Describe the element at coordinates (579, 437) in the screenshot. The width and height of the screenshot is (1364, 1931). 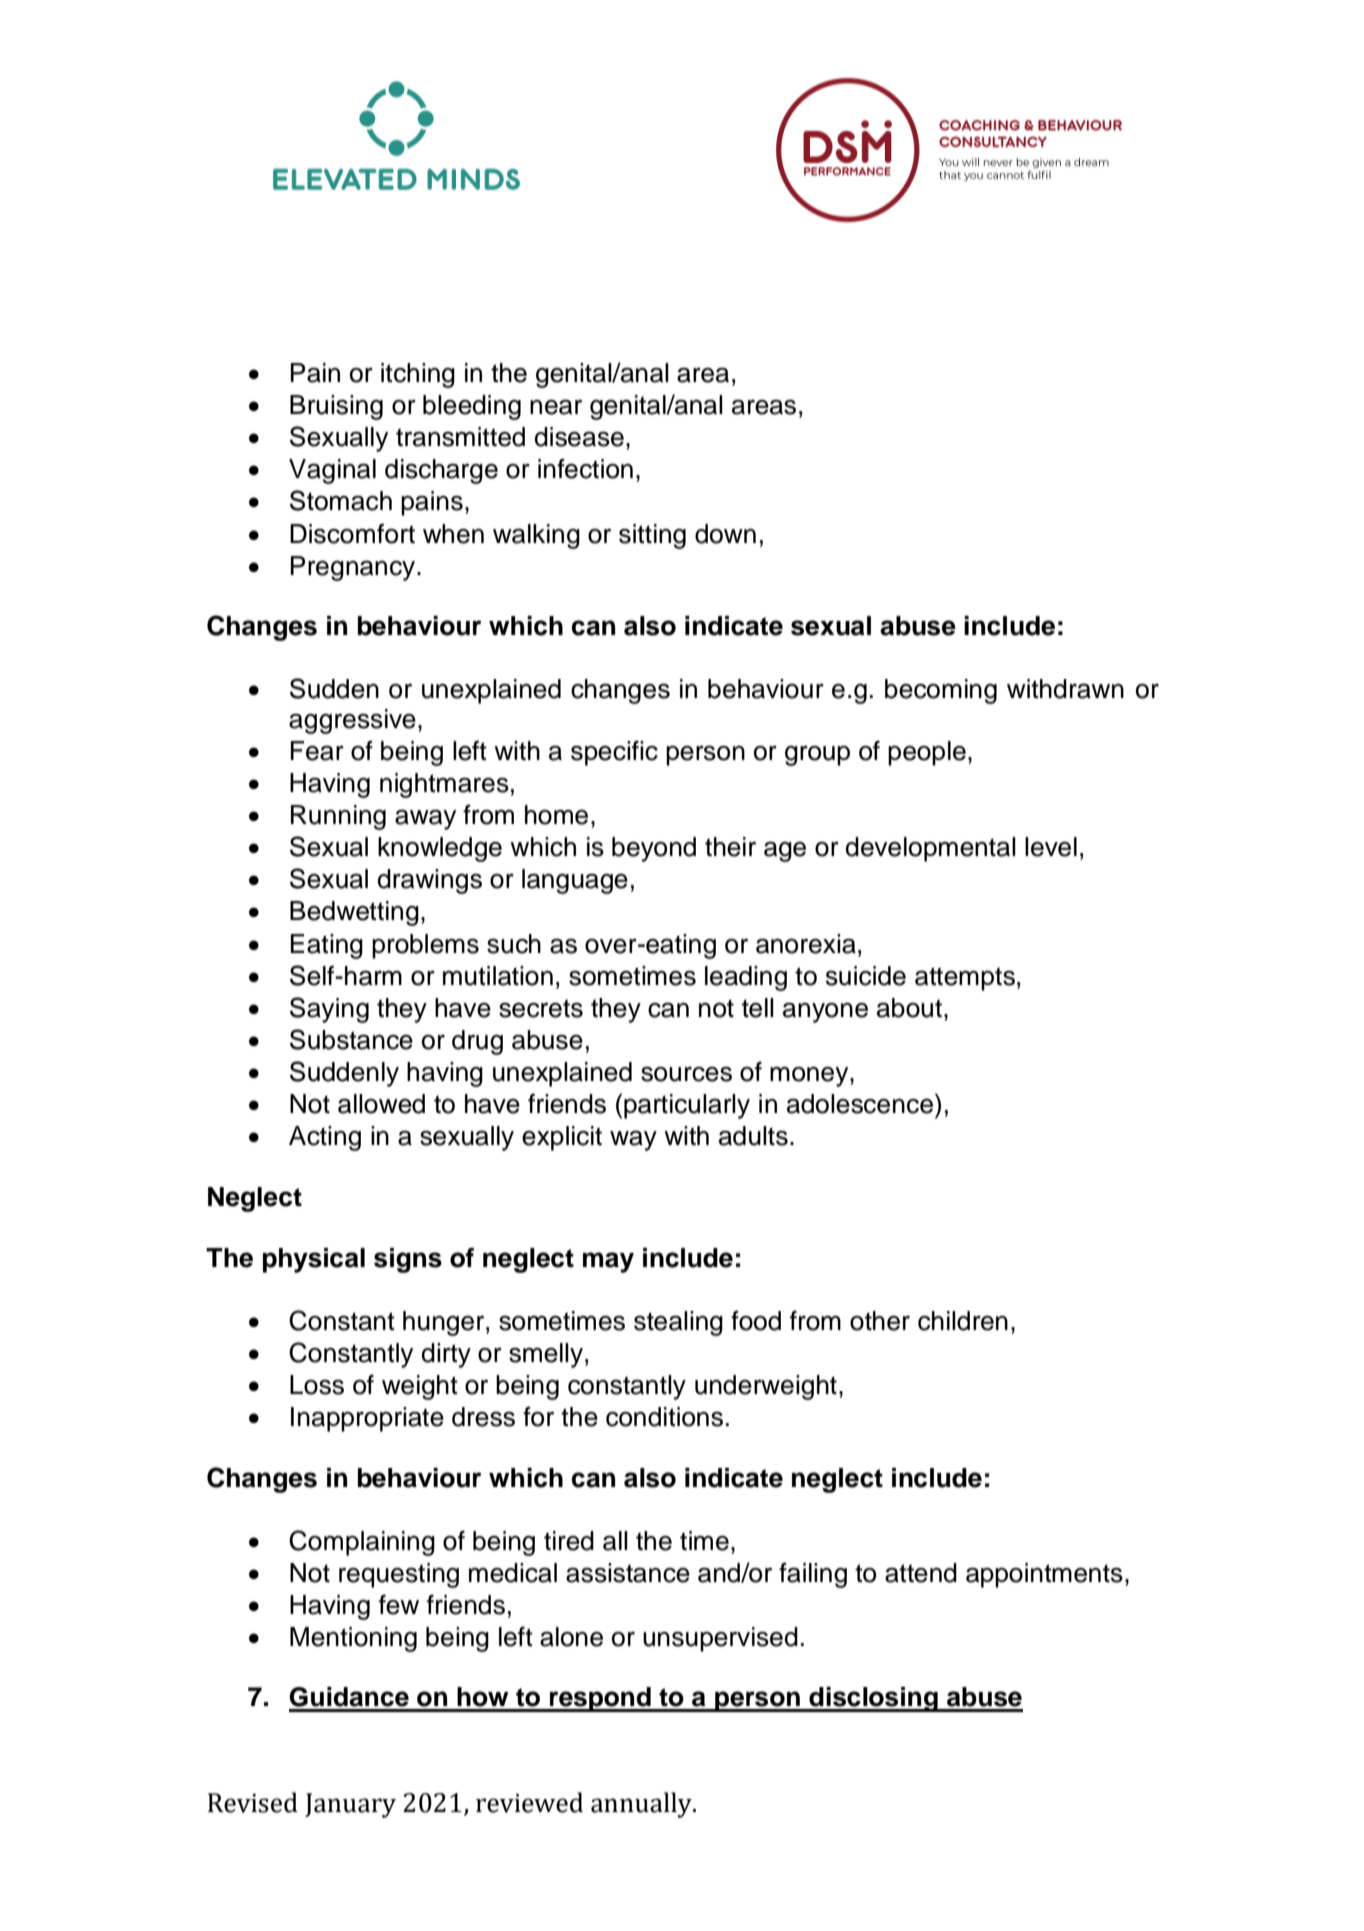
I see `disease` at that location.
